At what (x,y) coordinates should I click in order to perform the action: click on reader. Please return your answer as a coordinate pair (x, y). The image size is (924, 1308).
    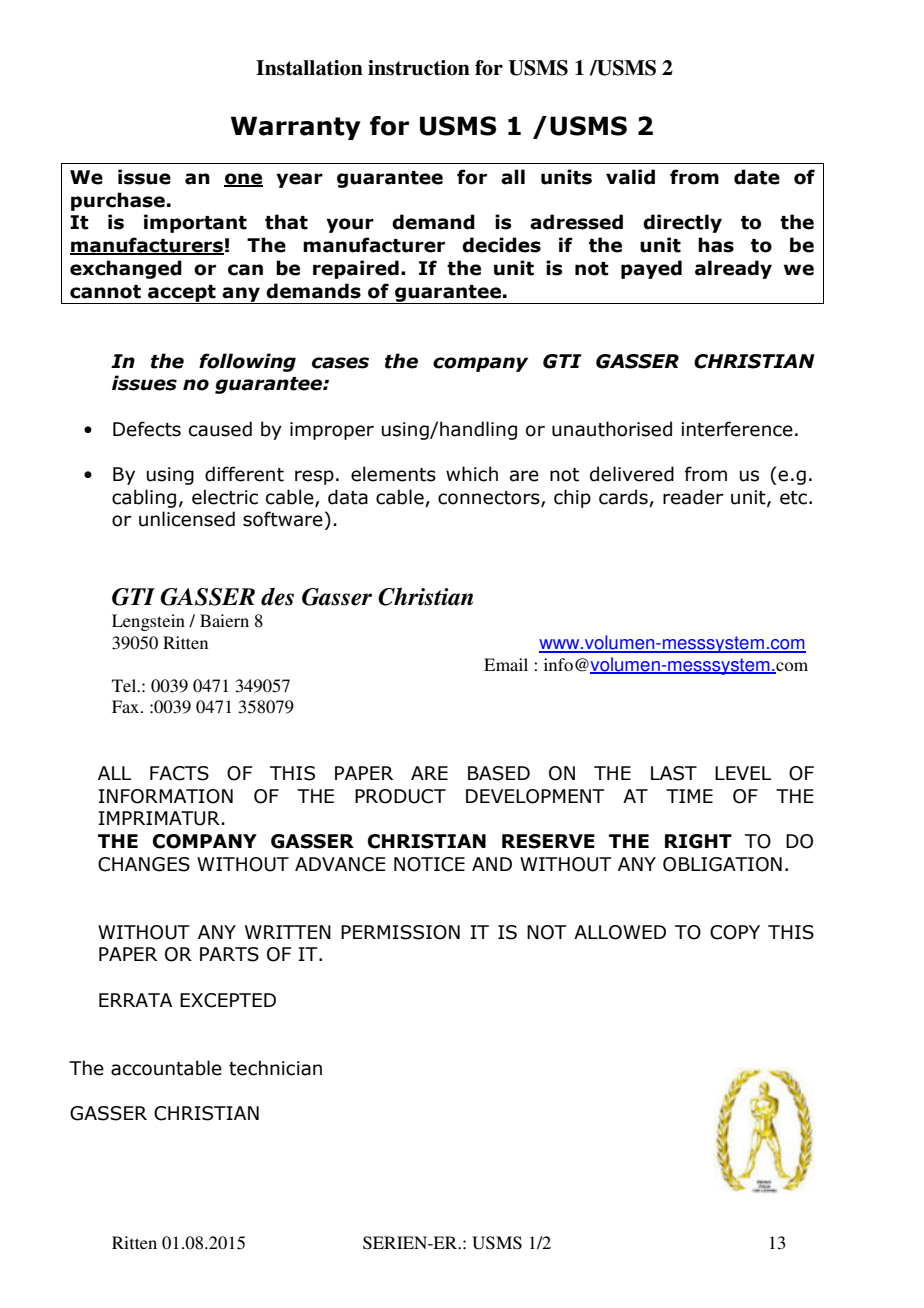
    Looking at the image, I should click on (693, 497).
